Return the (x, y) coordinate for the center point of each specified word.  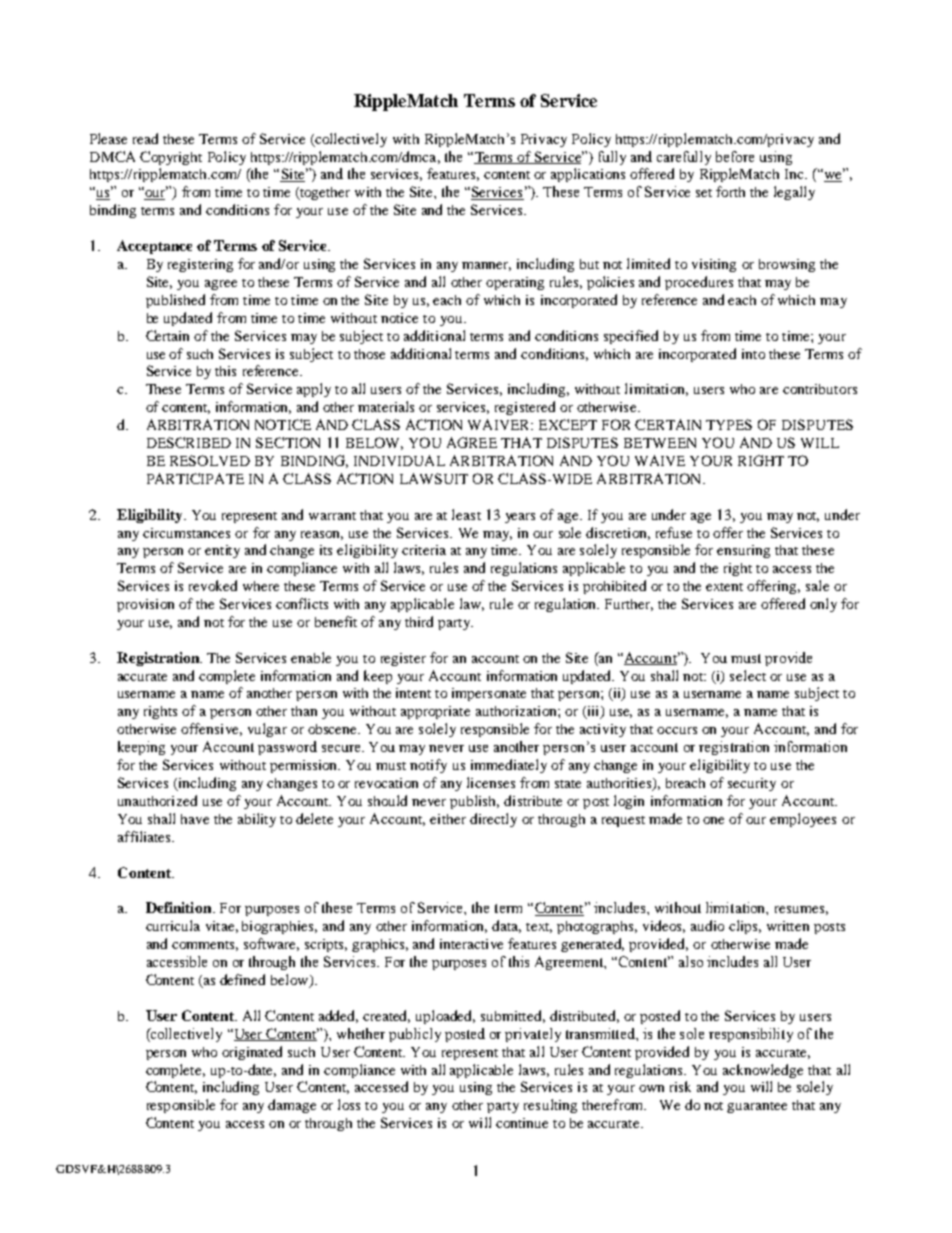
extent (724, 587)
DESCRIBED (189, 442)
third (419, 621)
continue (522, 1123)
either (448, 819)
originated (252, 1053)
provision (145, 605)
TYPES (729, 424)
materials (386, 406)
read (145, 138)
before (735, 156)
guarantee (757, 1107)
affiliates (145, 836)
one (713, 820)
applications (588, 175)
